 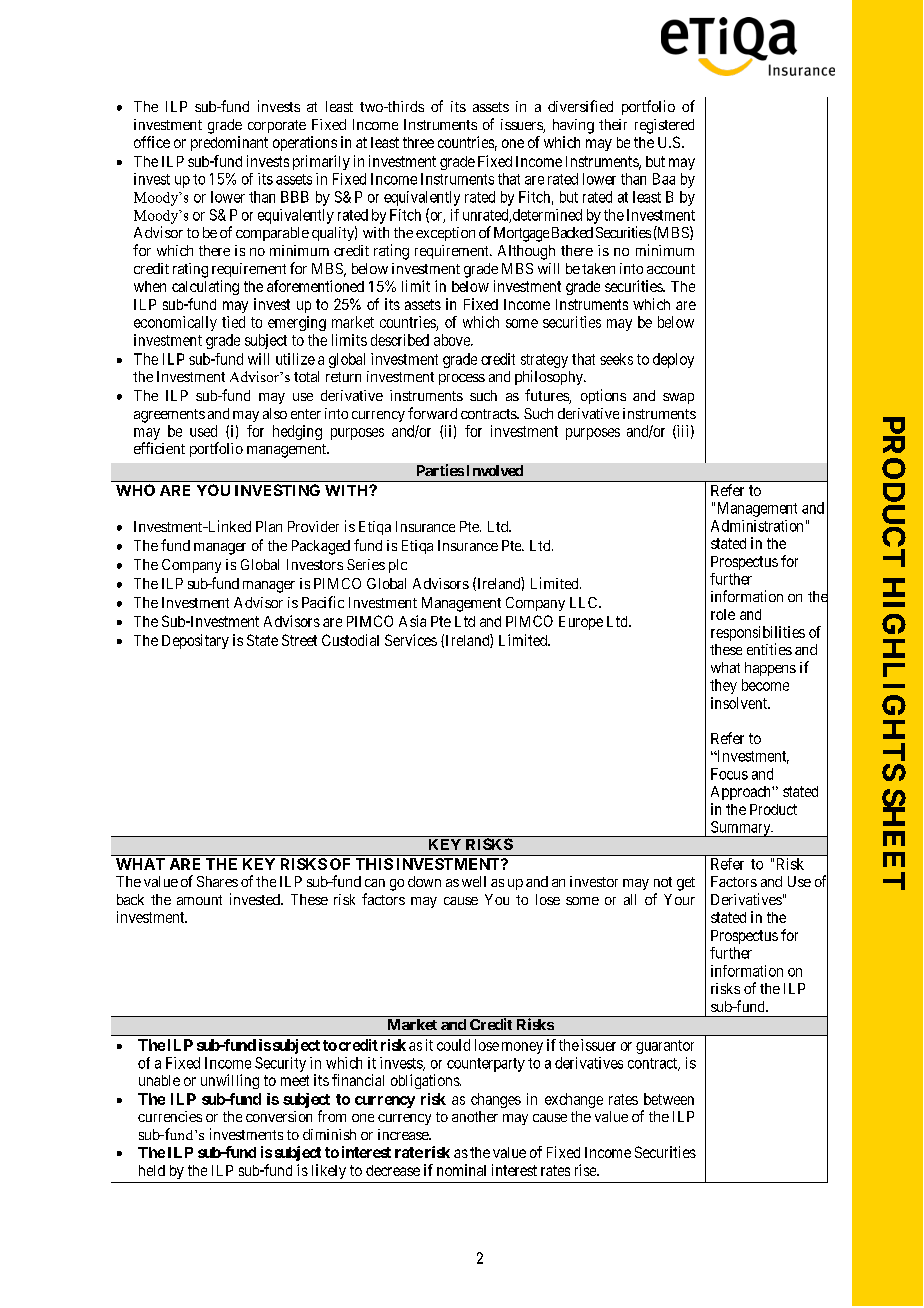 What do you see at coordinates (729, 774) in the screenshot?
I see `Focus` at bounding box center [729, 774].
